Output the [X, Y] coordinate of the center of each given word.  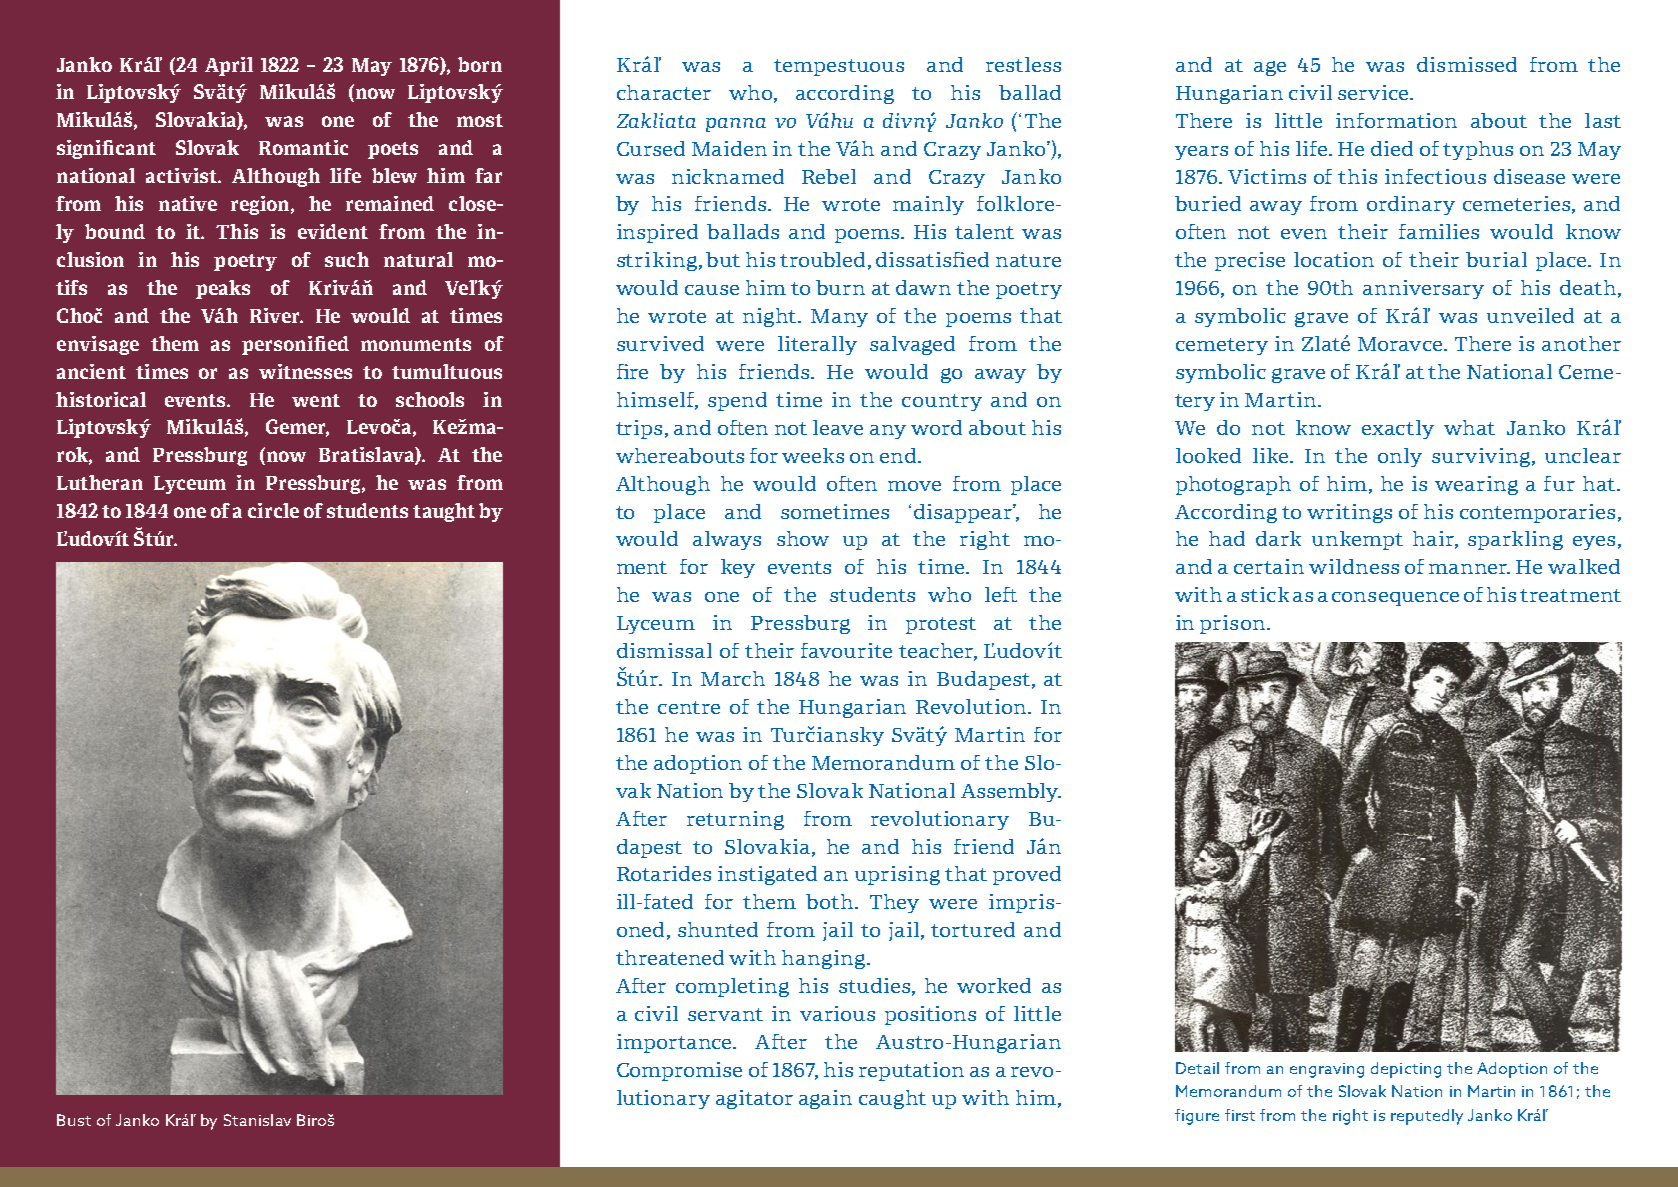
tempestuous [839, 67]
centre [689, 707]
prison [1232, 624]
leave [838, 427]
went [316, 400]
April [229, 66]
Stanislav [257, 1120]
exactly [1398, 429]
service [1374, 92]
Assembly [1011, 792]
